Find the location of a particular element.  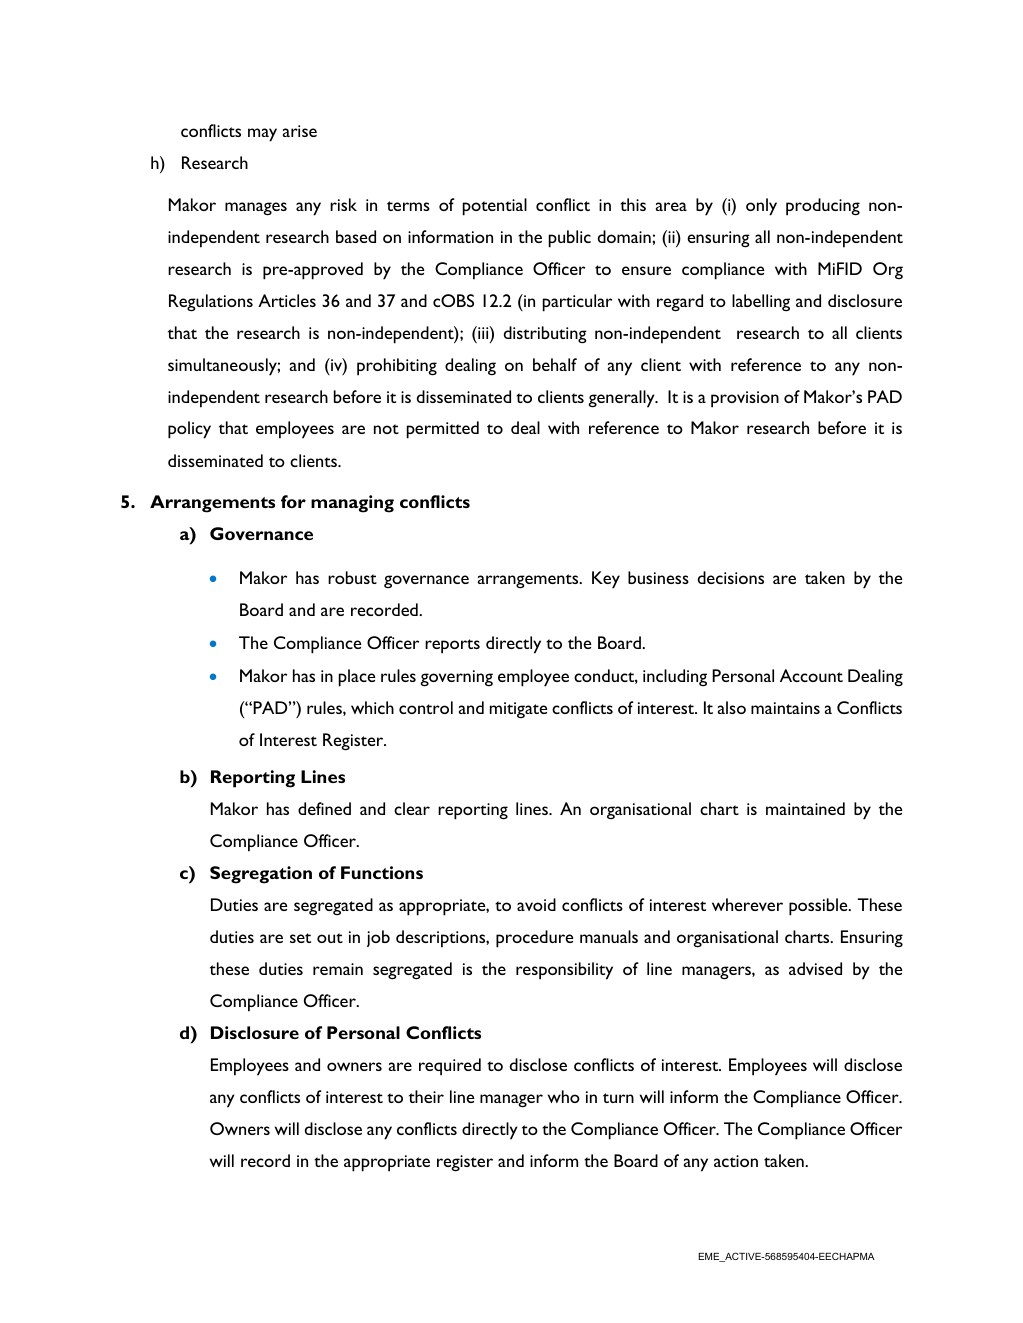

may is located at coordinates (262, 135).
